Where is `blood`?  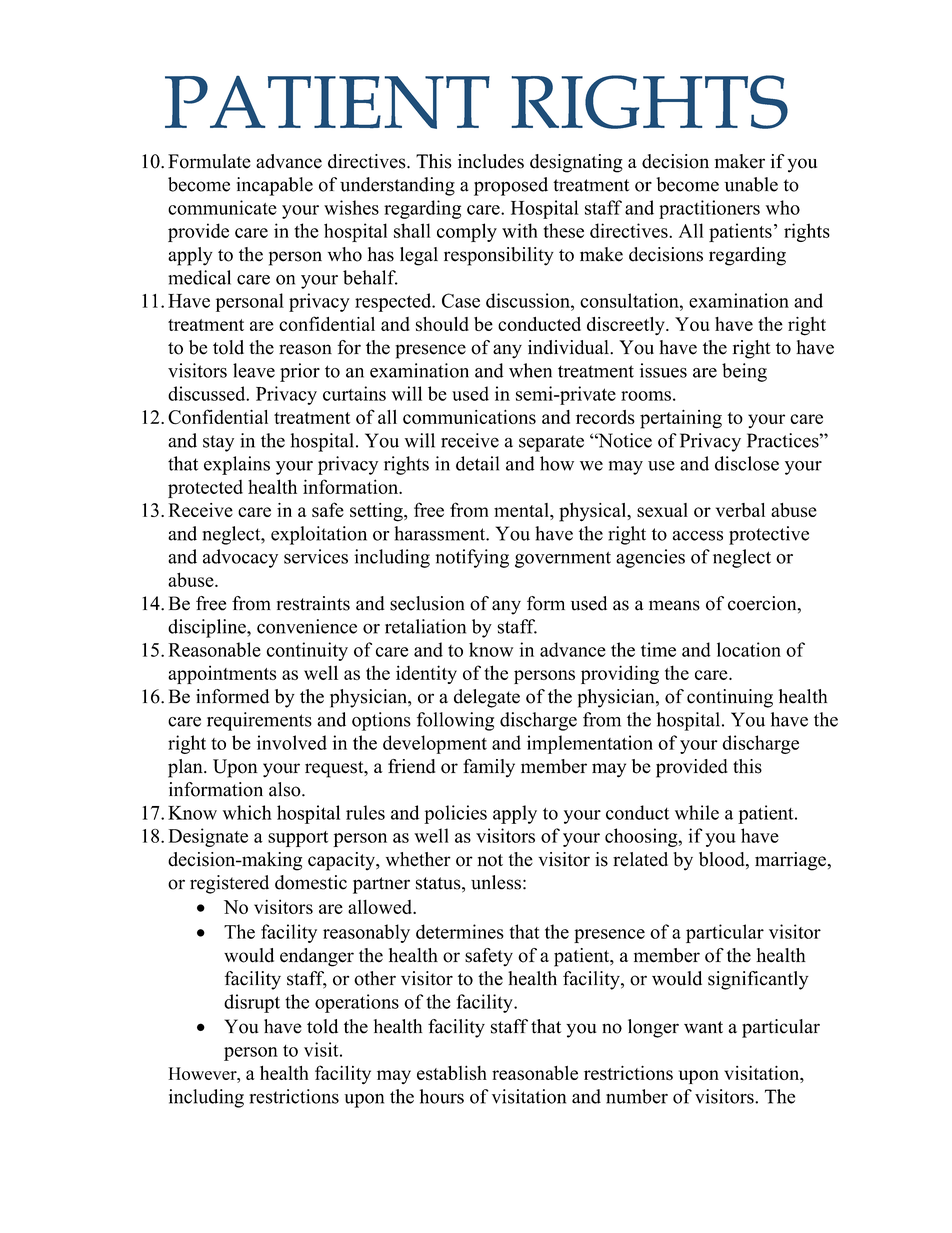
blood is located at coordinates (723, 860).
